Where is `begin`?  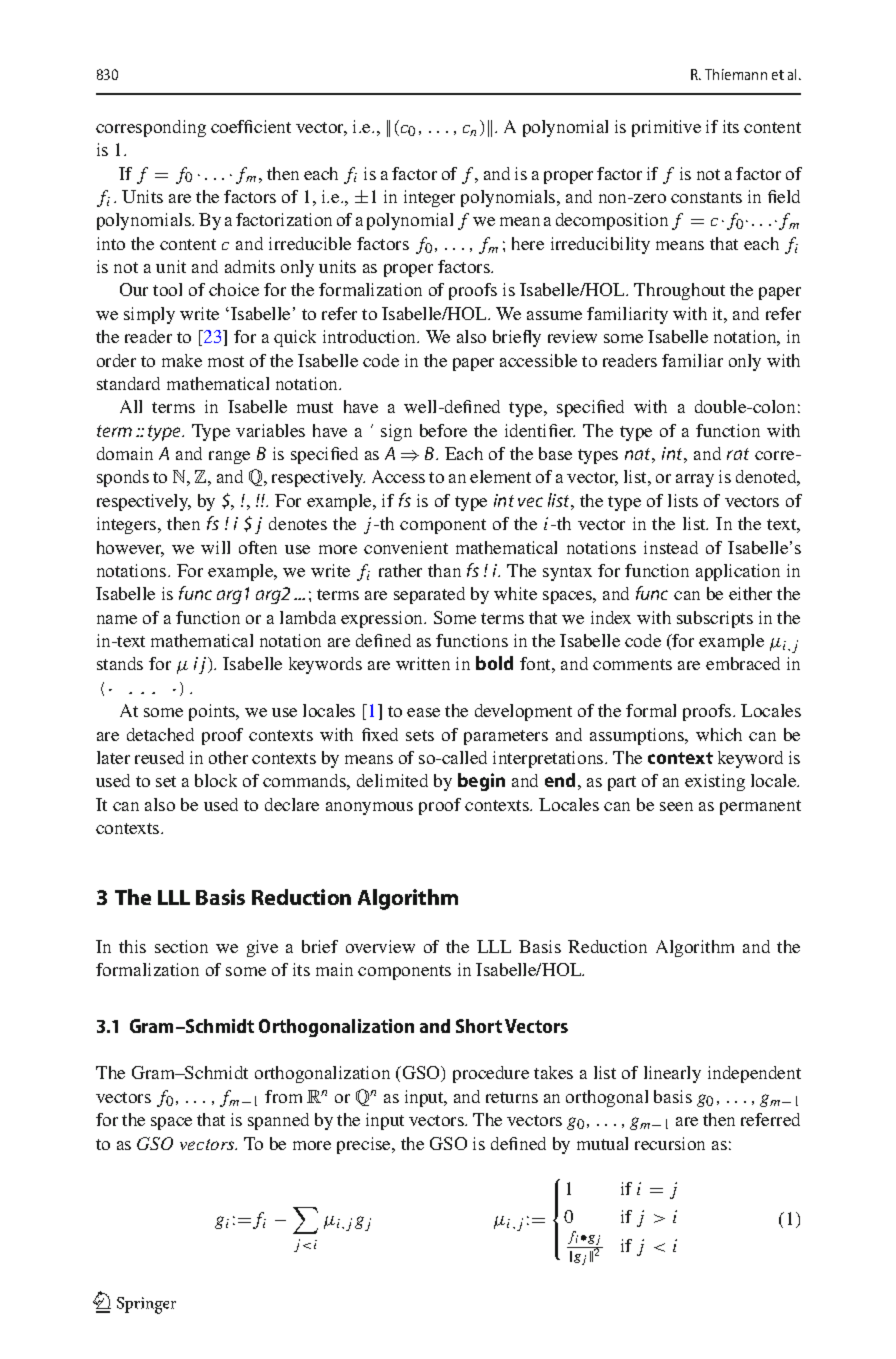
begin is located at coordinates (481, 782).
